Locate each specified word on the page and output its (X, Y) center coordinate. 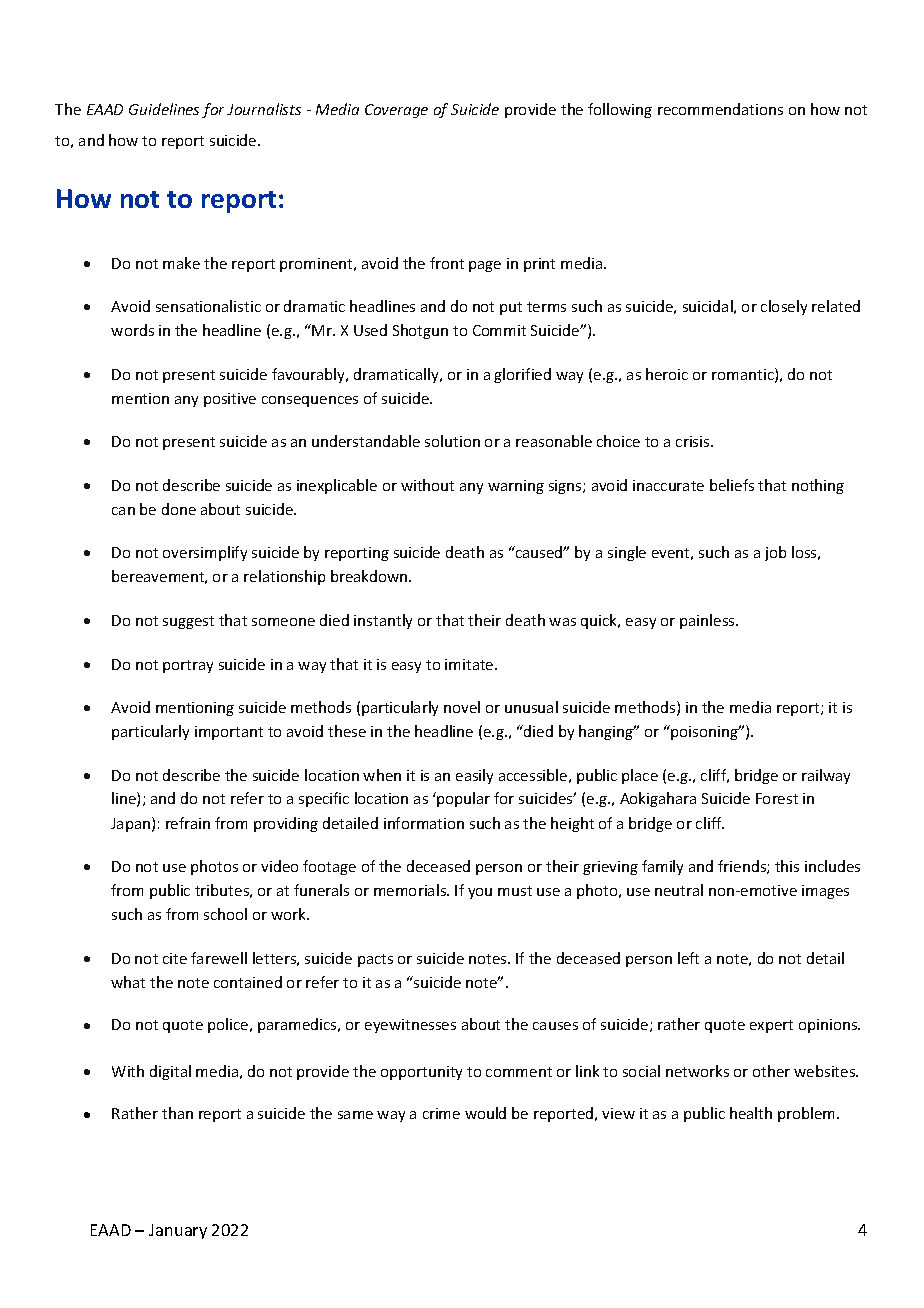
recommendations (720, 109)
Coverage (396, 111)
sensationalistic (208, 306)
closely (784, 307)
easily (474, 776)
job (775, 553)
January (178, 1231)
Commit (499, 330)
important (229, 733)
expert (771, 1026)
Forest (777, 798)
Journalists (264, 109)
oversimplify (205, 553)
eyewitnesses (410, 1026)
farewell (219, 958)
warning (516, 487)
